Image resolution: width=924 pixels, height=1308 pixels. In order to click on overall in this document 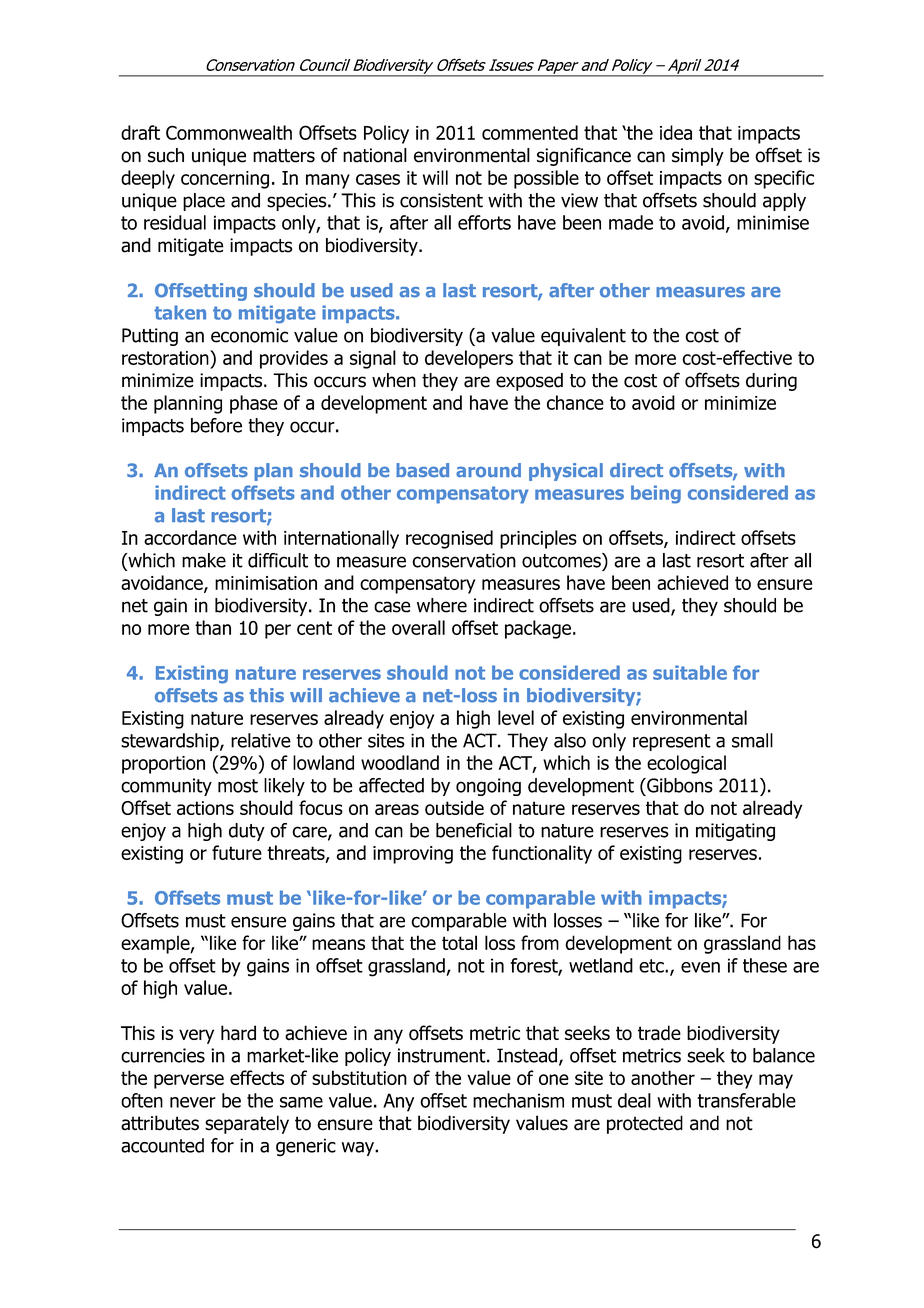, I will do `click(418, 627)`.
